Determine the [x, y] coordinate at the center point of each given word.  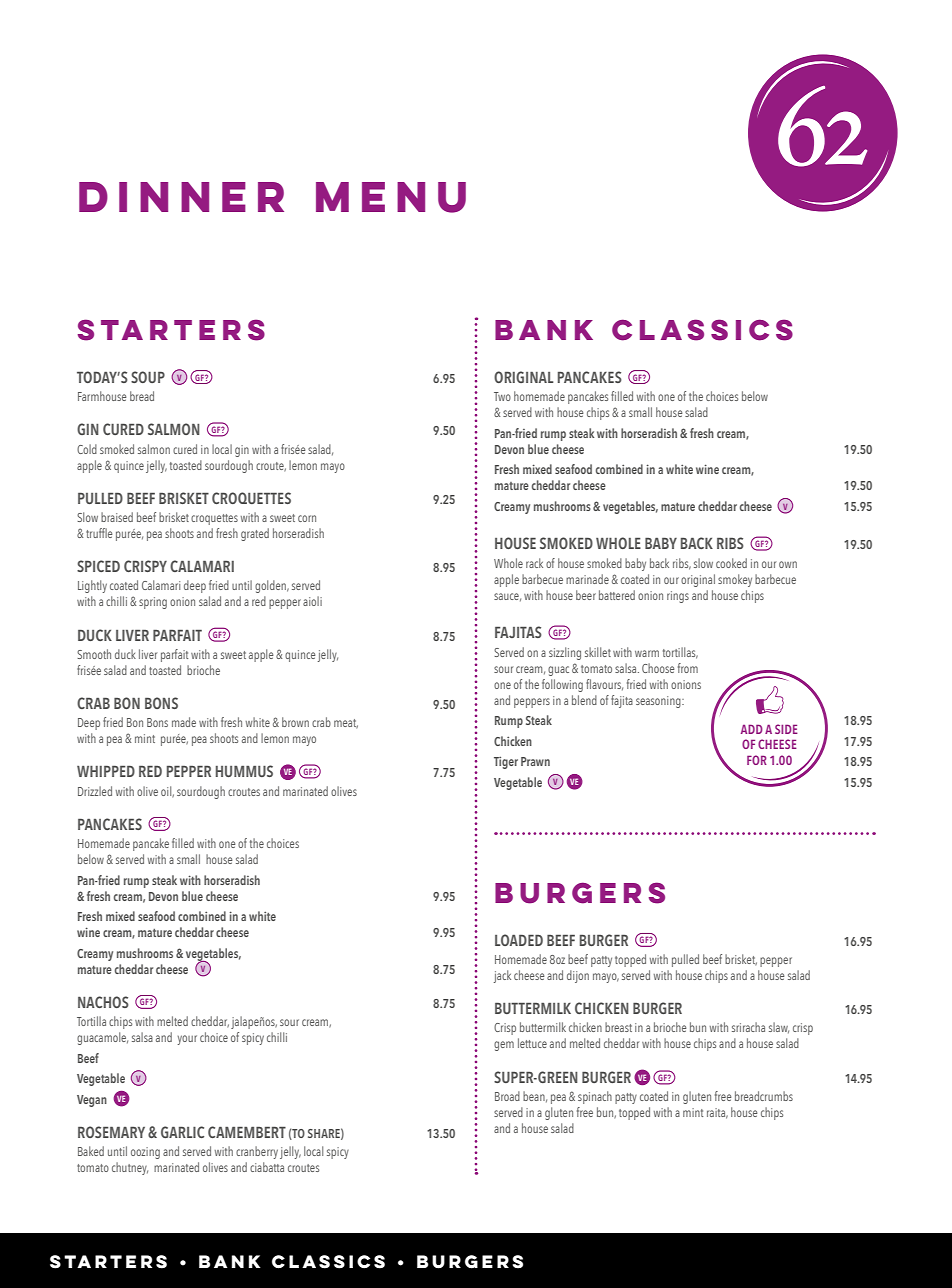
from [688, 668]
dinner [181, 197]
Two [502, 396]
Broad [507, 1096]
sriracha [748, 1027]
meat [346, 724]
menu [391, 197]
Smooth [94, 654]
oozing [145, 1153]
